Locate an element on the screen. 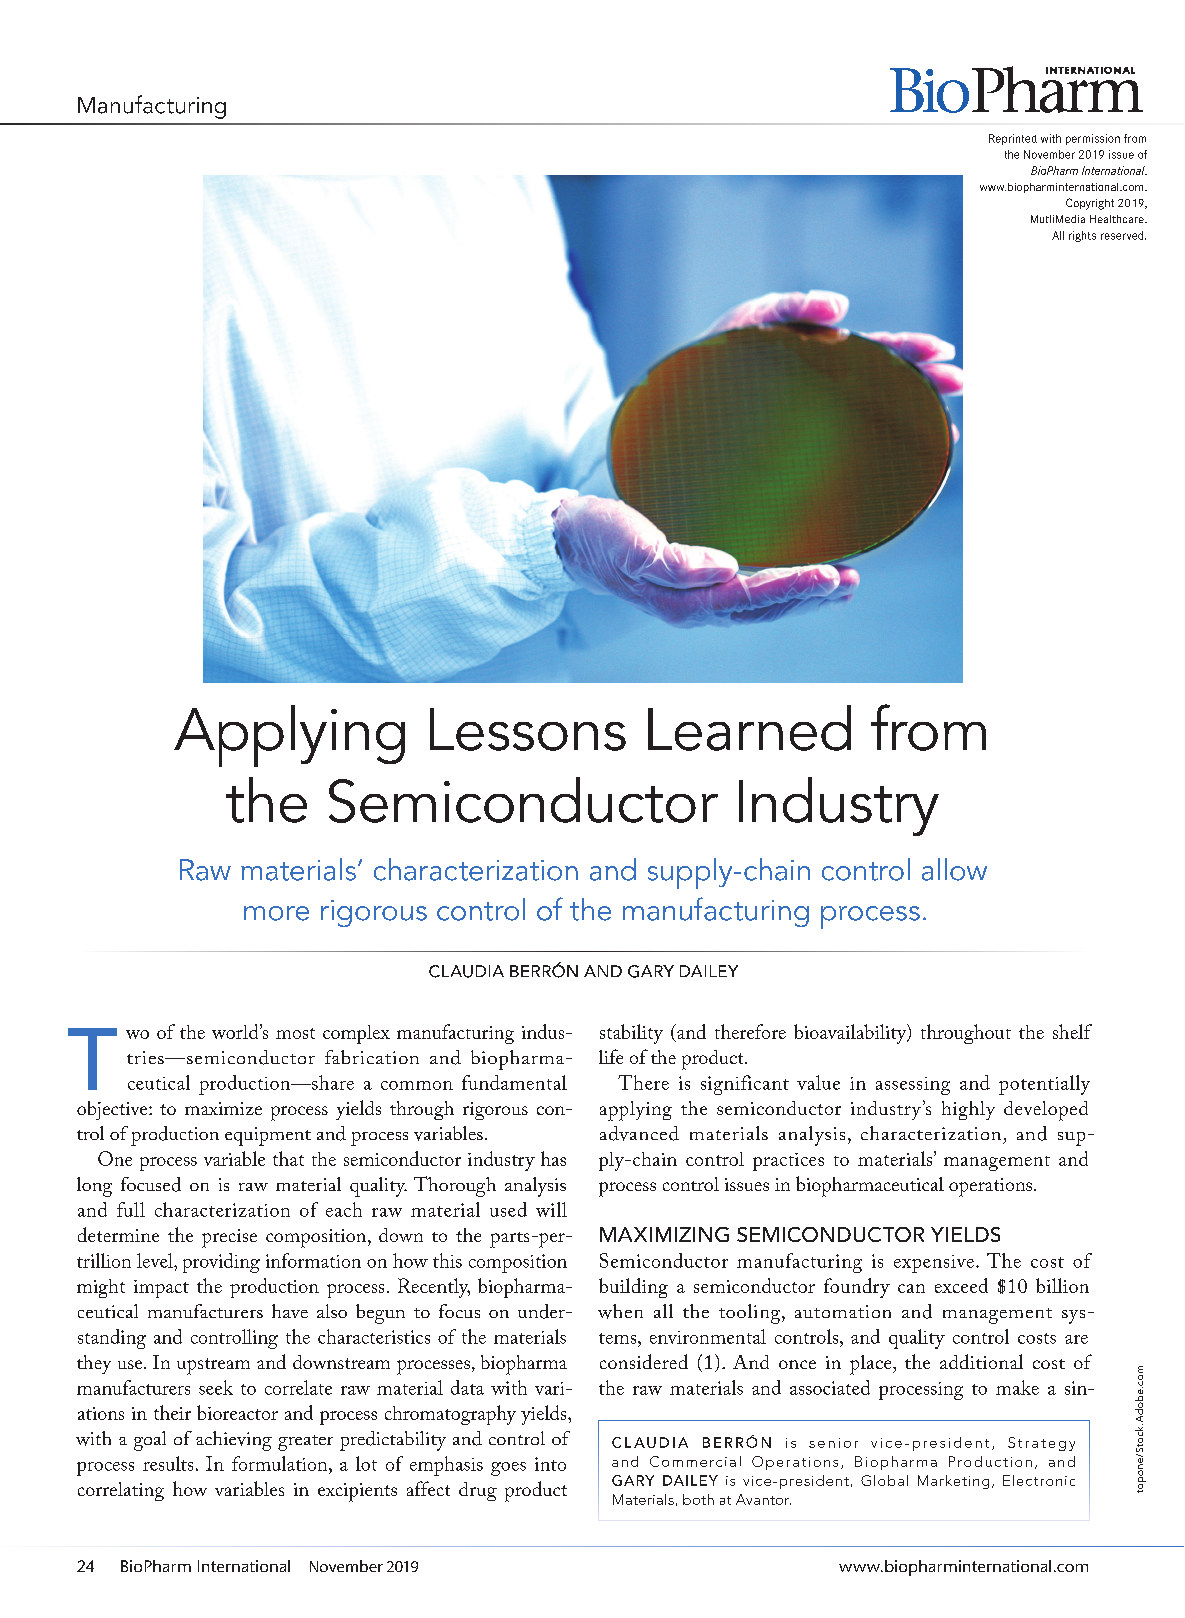 The height and width of the screenshot is (1618, 1185). most is located at coordinates (295, 1033).
